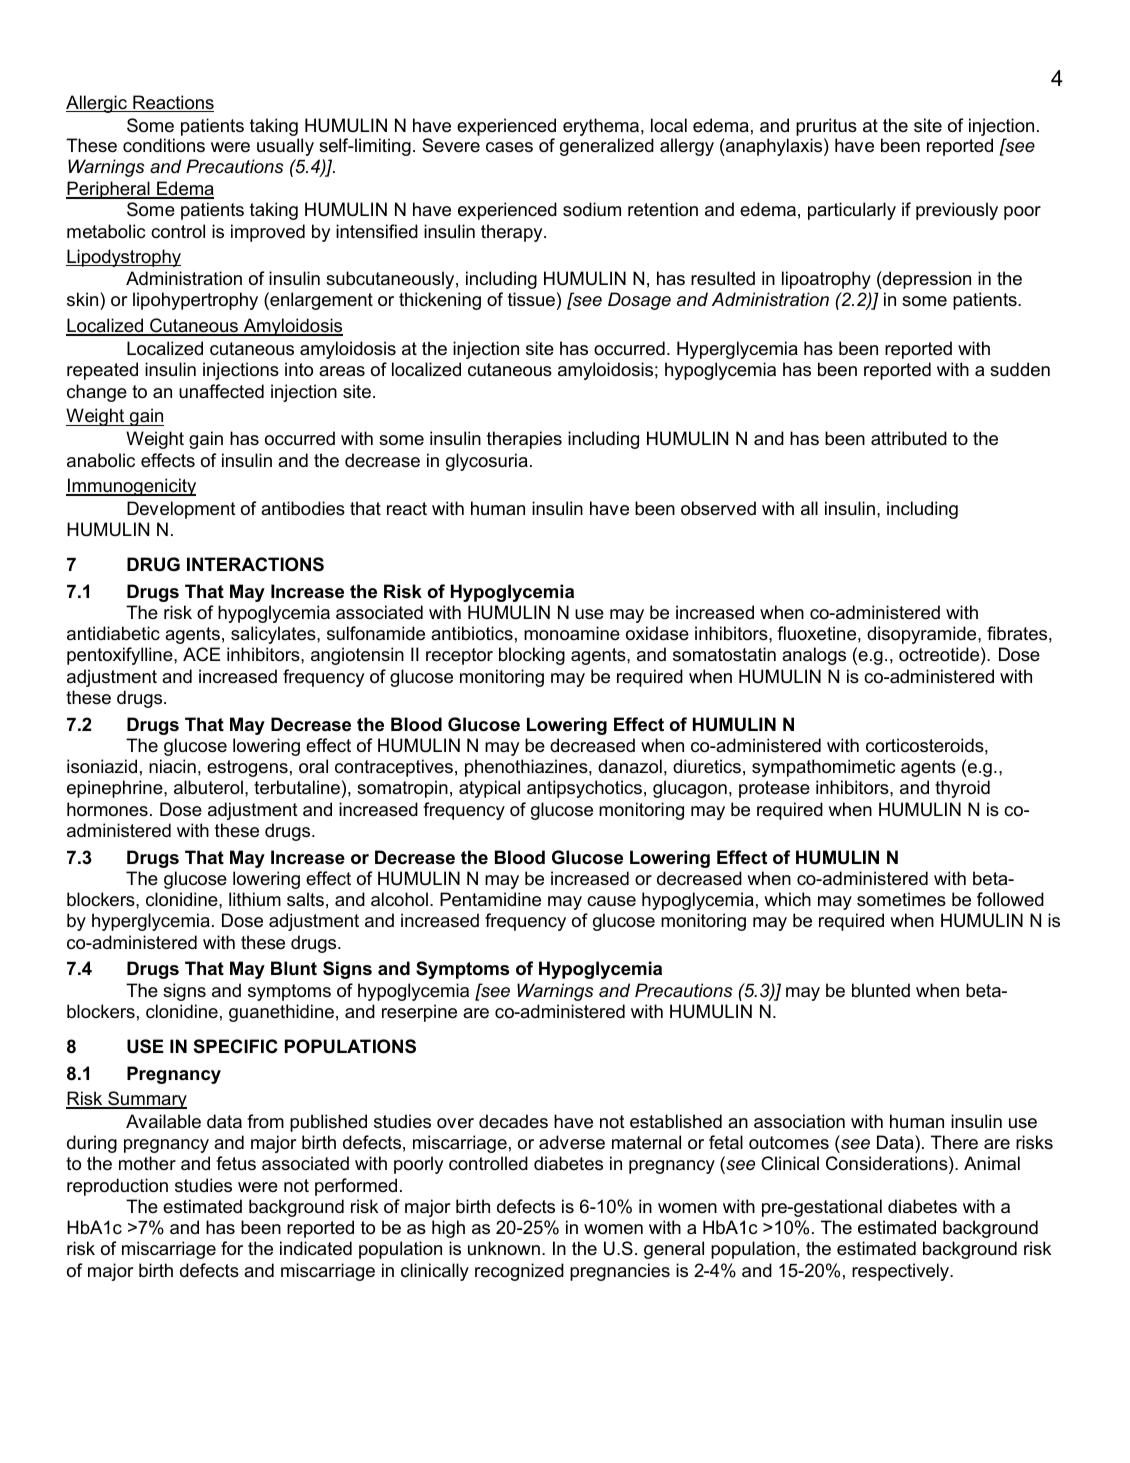 The width and height of the screenshot is (1130, 1463). Describe the element at coordinates (524, 440) in the screenshot. I see `therapies` at that location.
